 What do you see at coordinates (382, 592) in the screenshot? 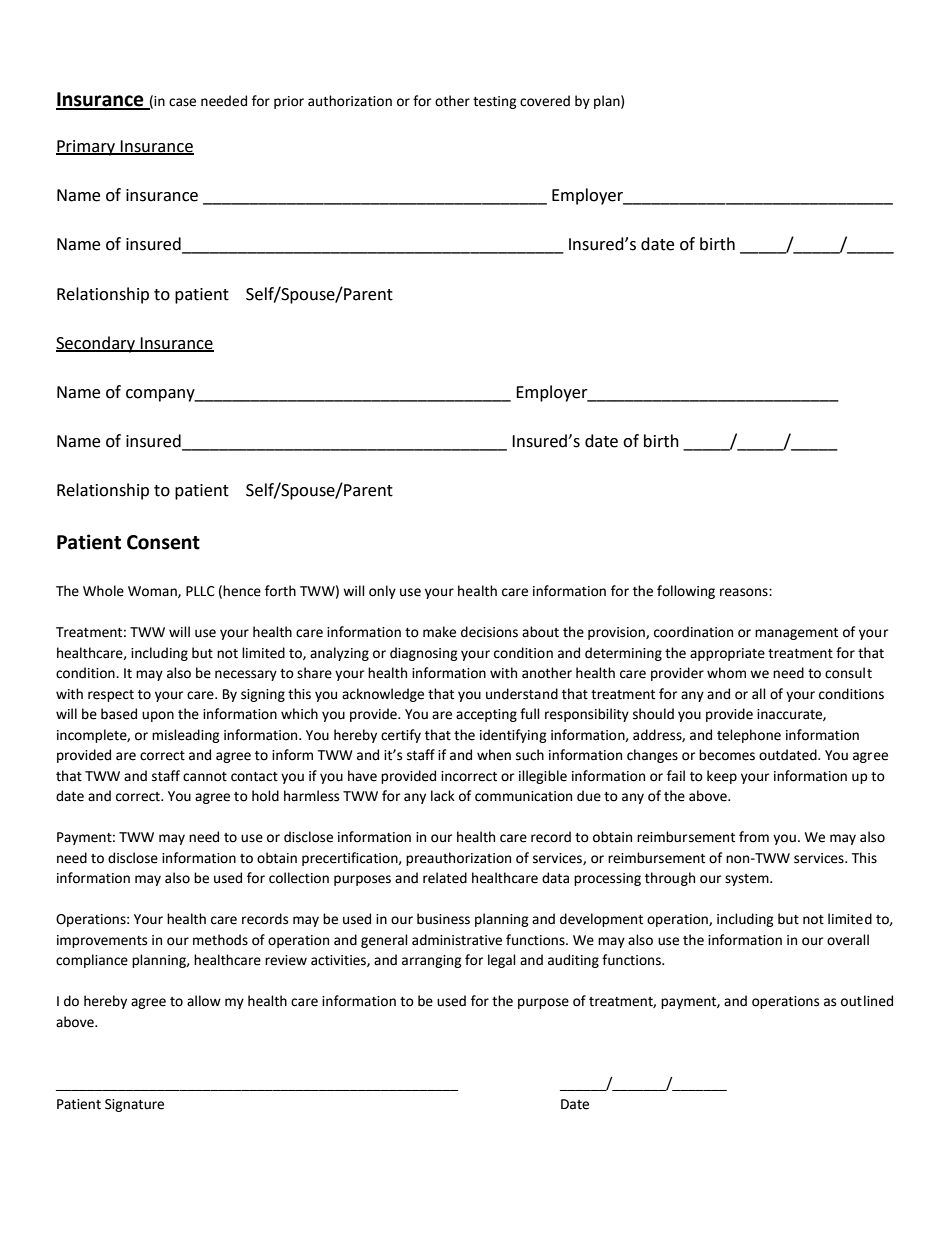
I see `only` at bounding box center [382, 592].
